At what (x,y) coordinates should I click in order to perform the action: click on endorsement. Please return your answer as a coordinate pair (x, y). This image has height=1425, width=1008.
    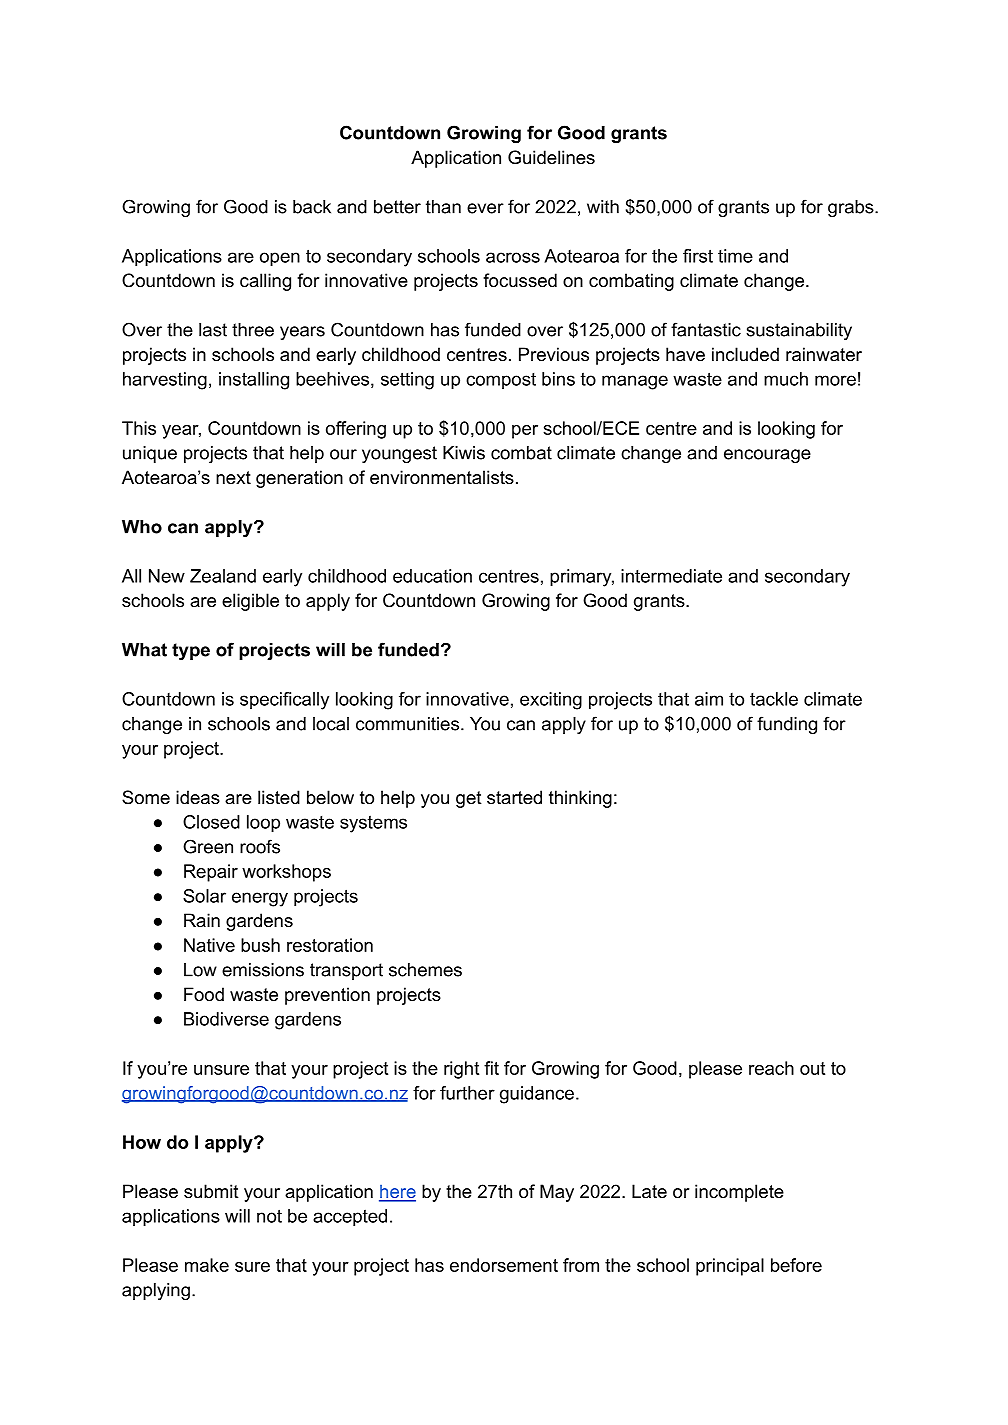
    Looking at the image, I should click on (504, 1265).
